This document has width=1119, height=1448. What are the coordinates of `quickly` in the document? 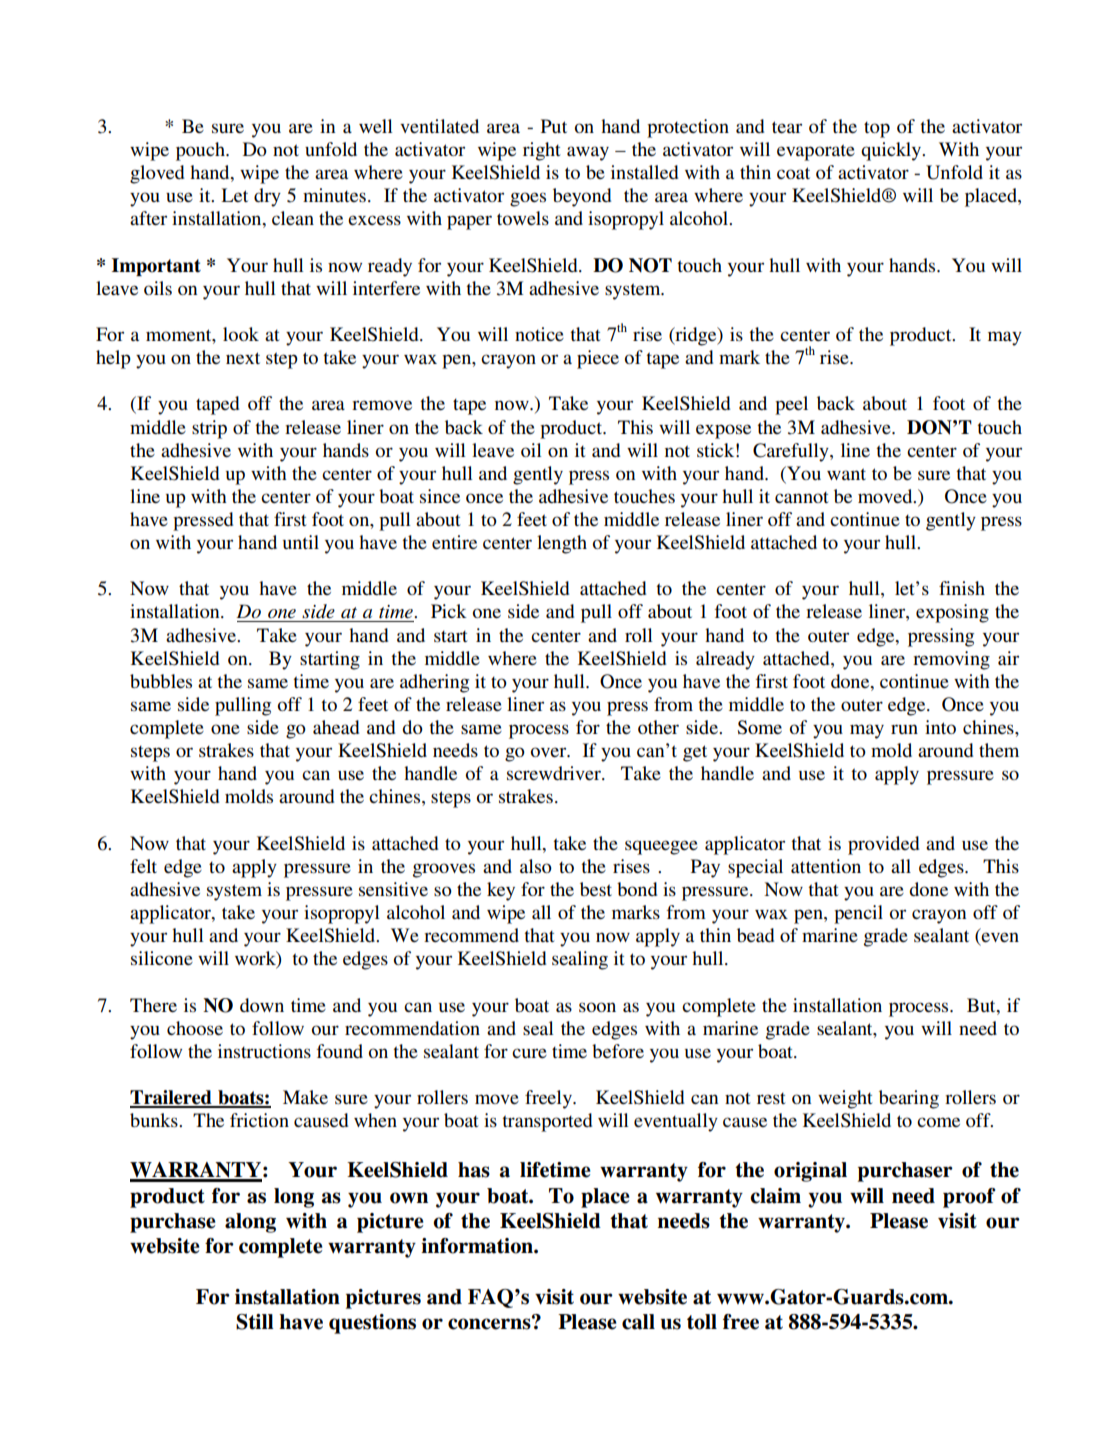 It's located at (892, 151).
